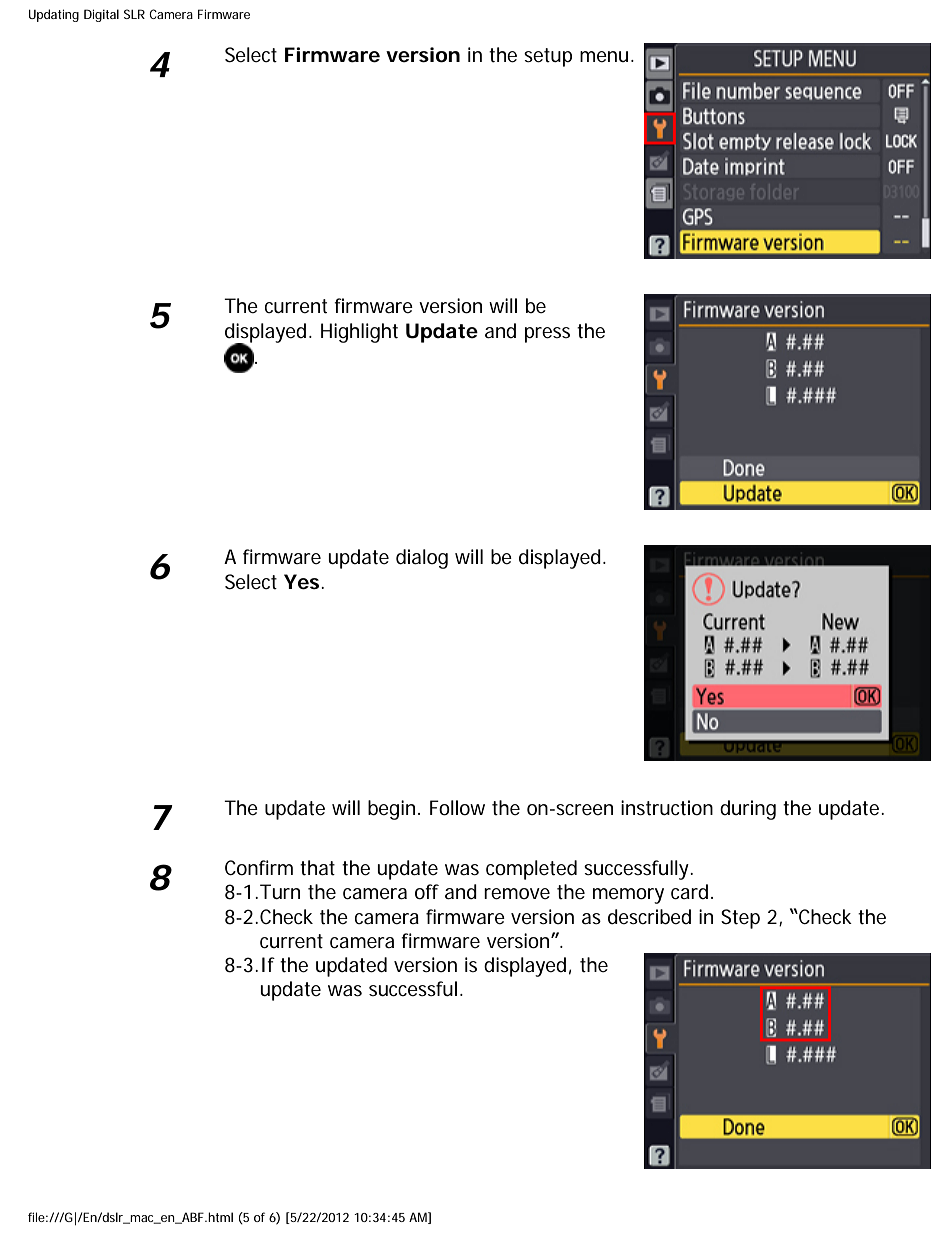  I want to click on Yes, so click(303, 582).
